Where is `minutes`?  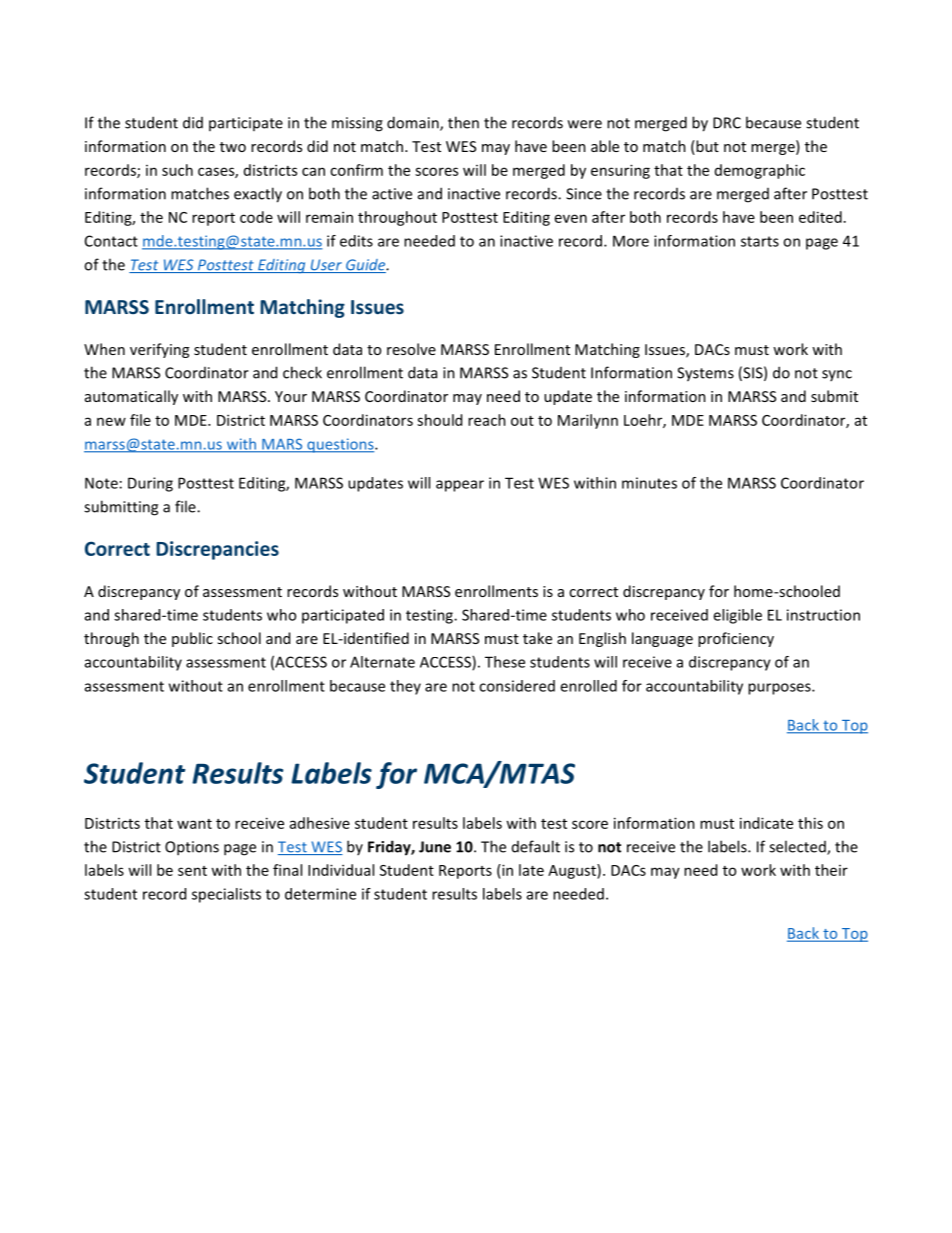 minutes is located at coordinates (649, 483).
